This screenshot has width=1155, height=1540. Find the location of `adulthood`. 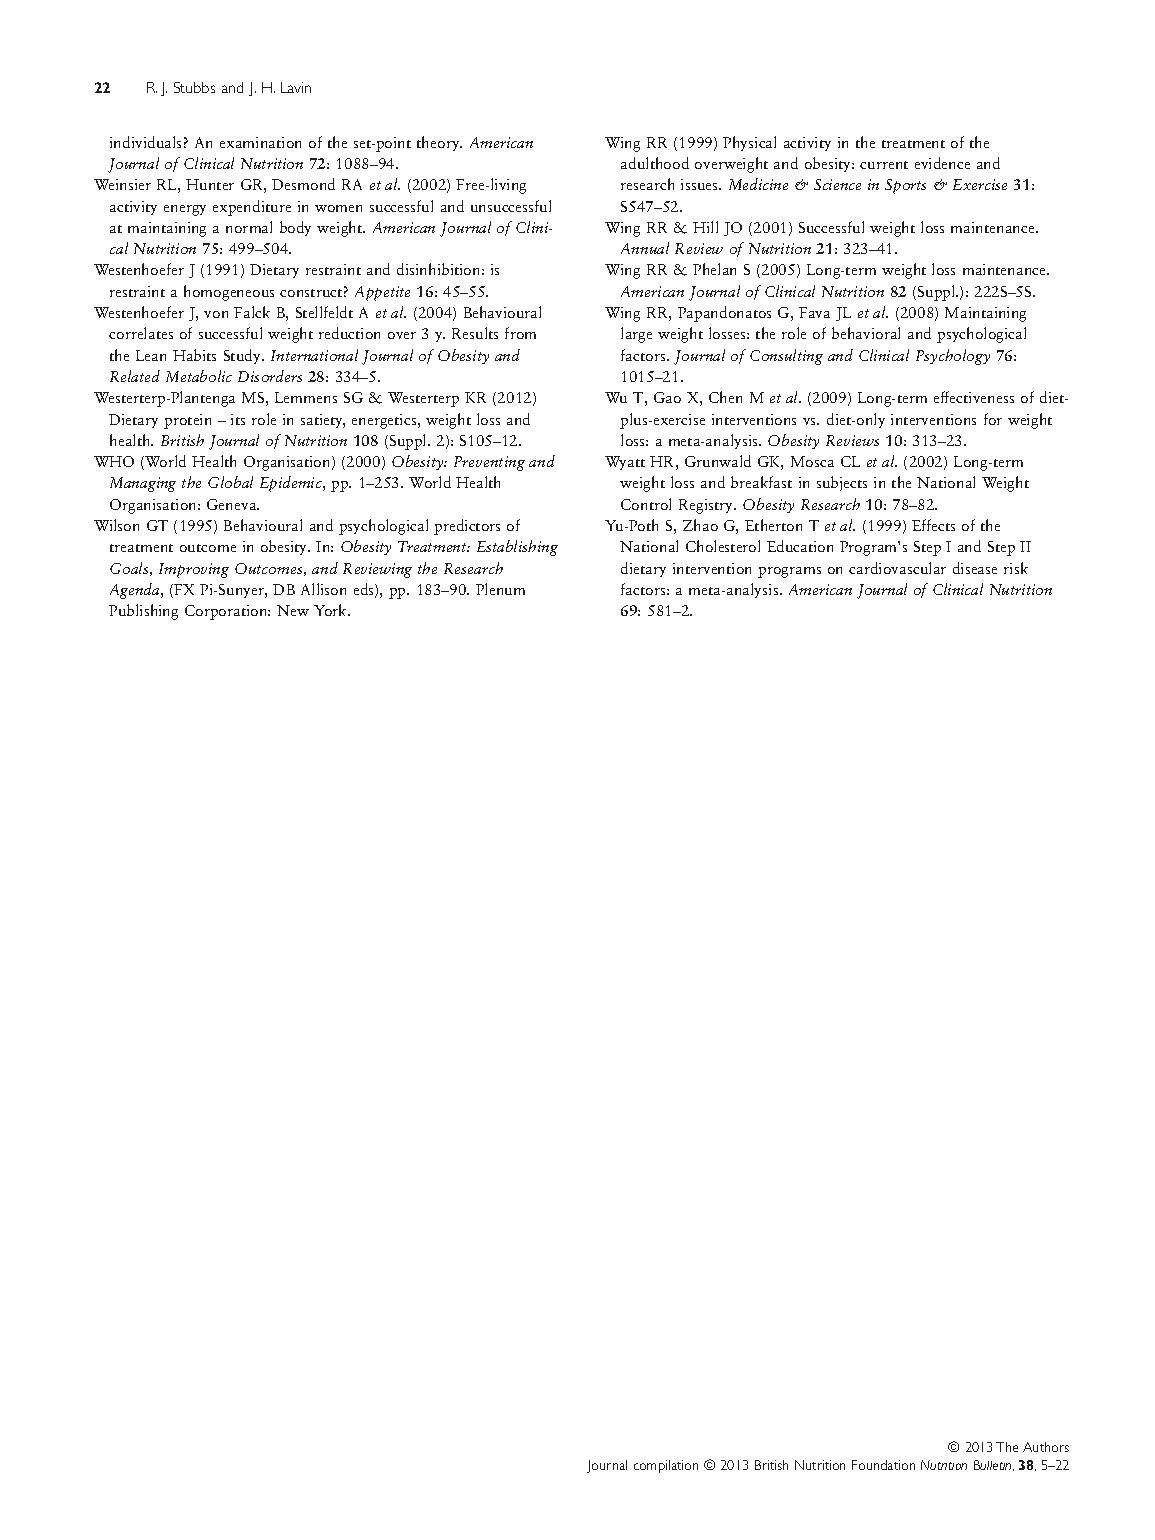

adulthood is located at coordinates (655, 163).
